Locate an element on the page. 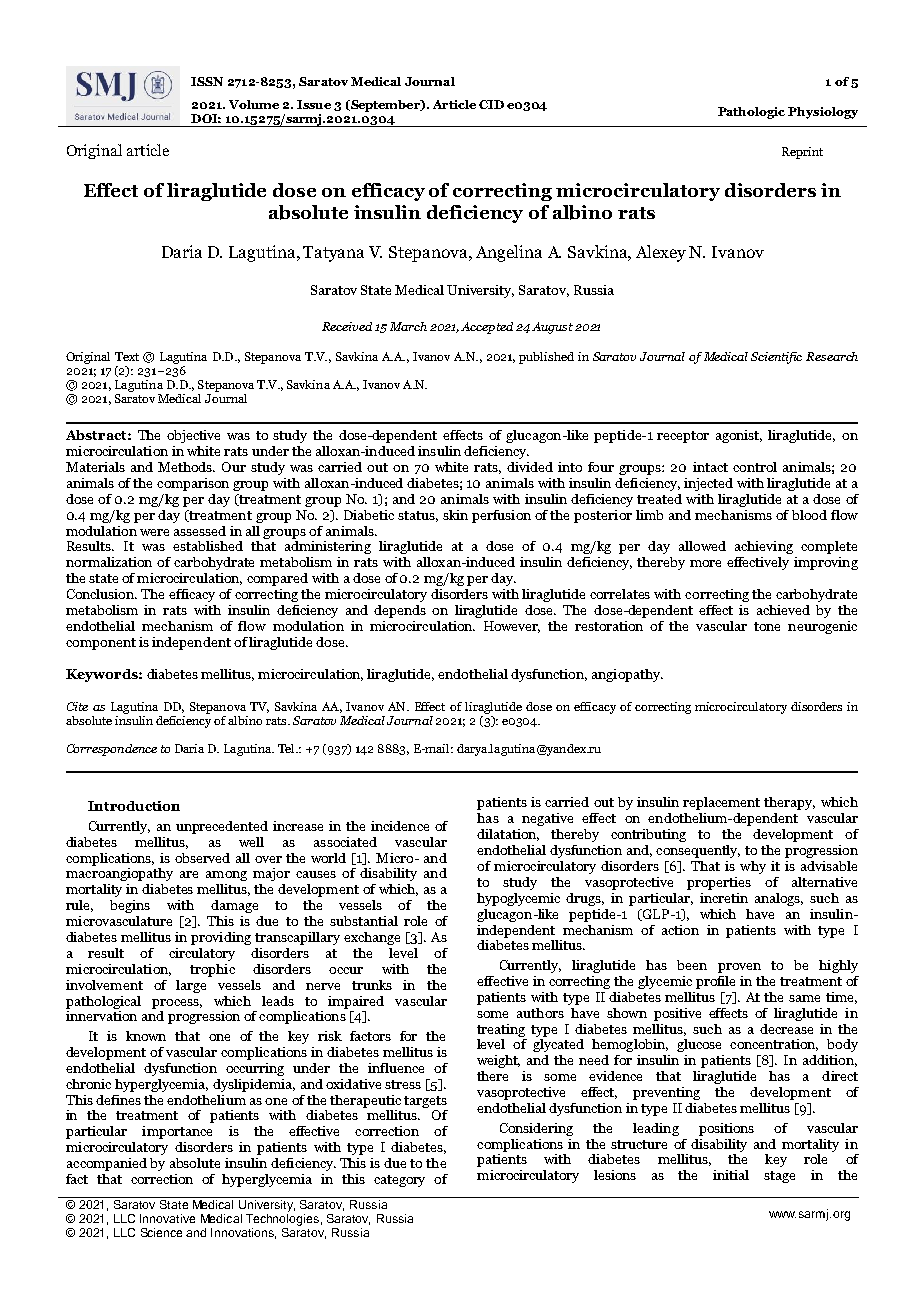 The image size is (924, 1308). observed is located at coordinates (202, 858).
